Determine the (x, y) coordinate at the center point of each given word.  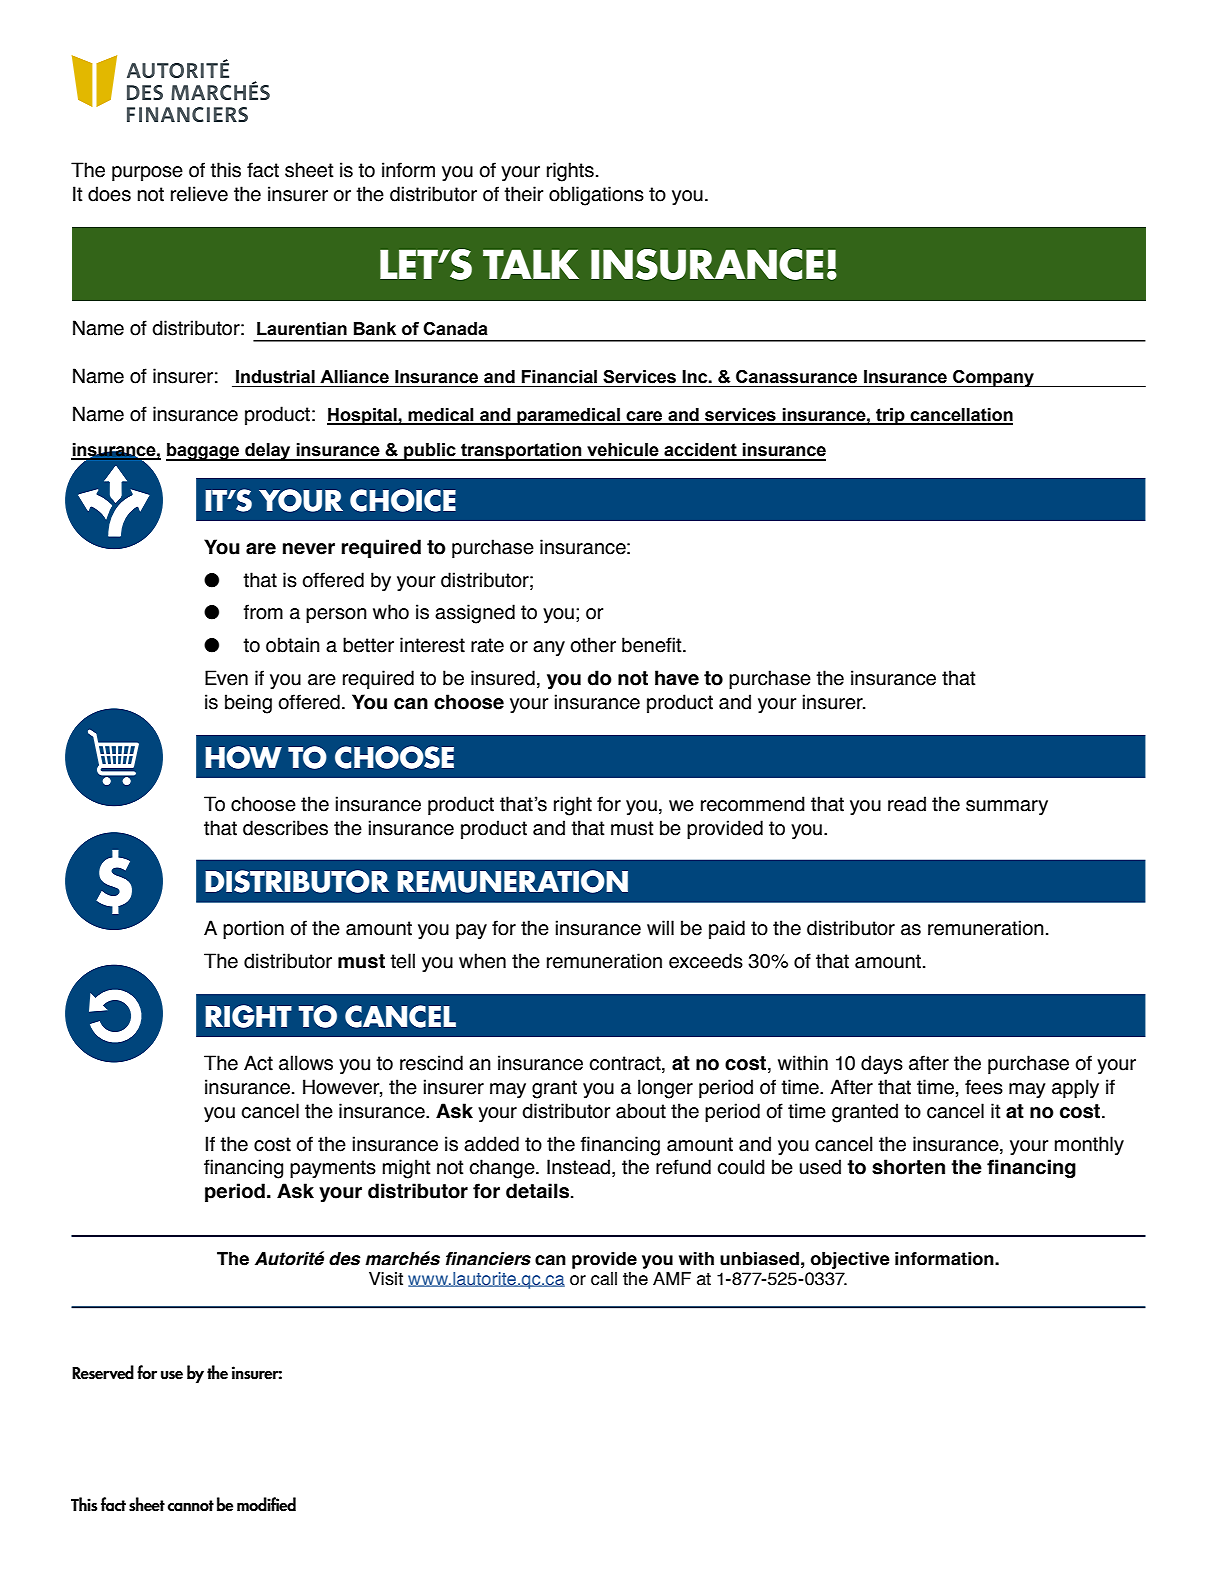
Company (993, 378)
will (660, 927)
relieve (199, 194)
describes (285, 828)
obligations (596, 196)
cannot (191, 1506)
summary (1007, 807)
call (604, 1279)
